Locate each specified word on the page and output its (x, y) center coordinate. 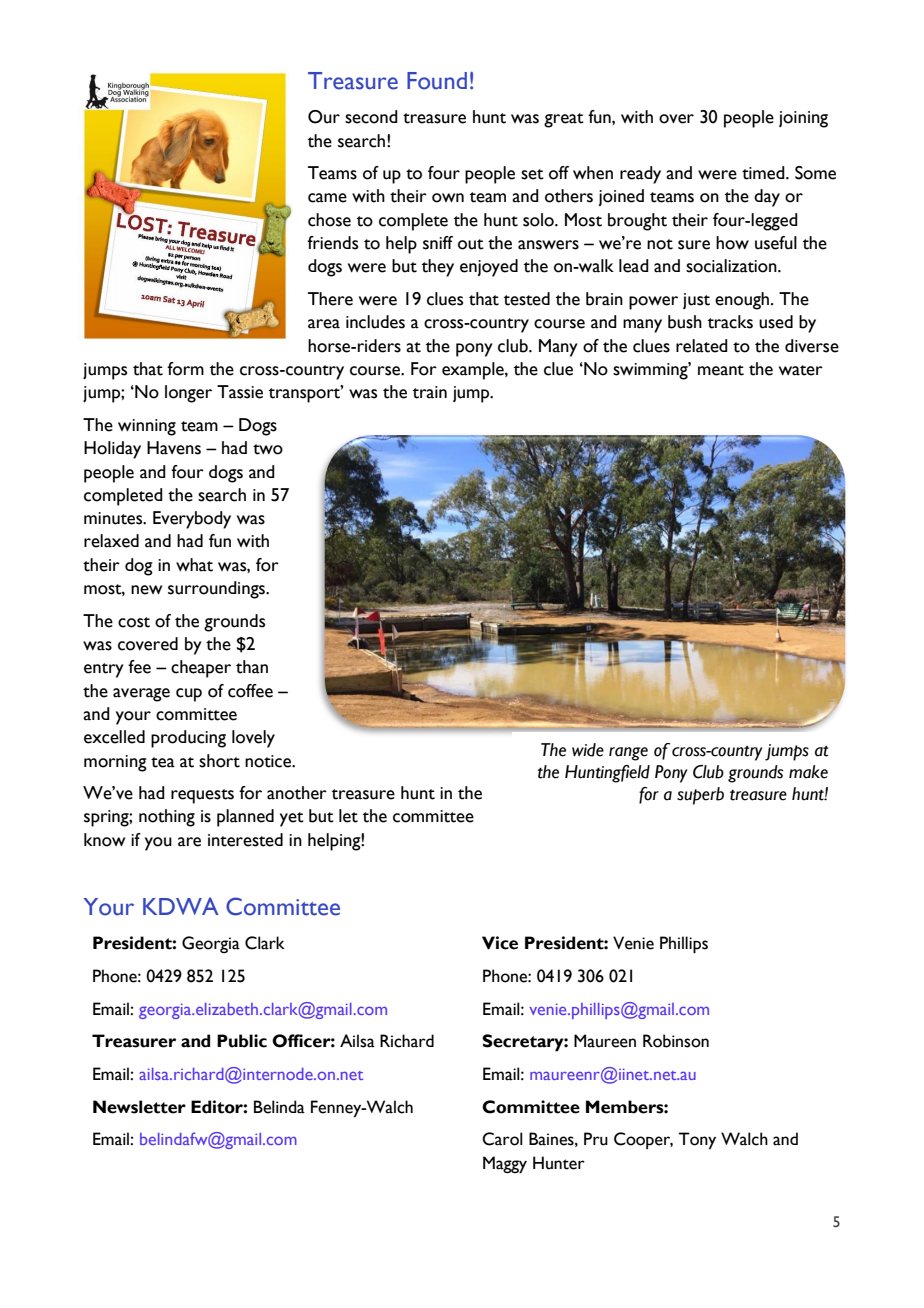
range (628, 754)
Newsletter (139, 1107)
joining (803, 119)
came (327, 198)
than (252, 667)
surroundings (218, 590)
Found (437, 81)
